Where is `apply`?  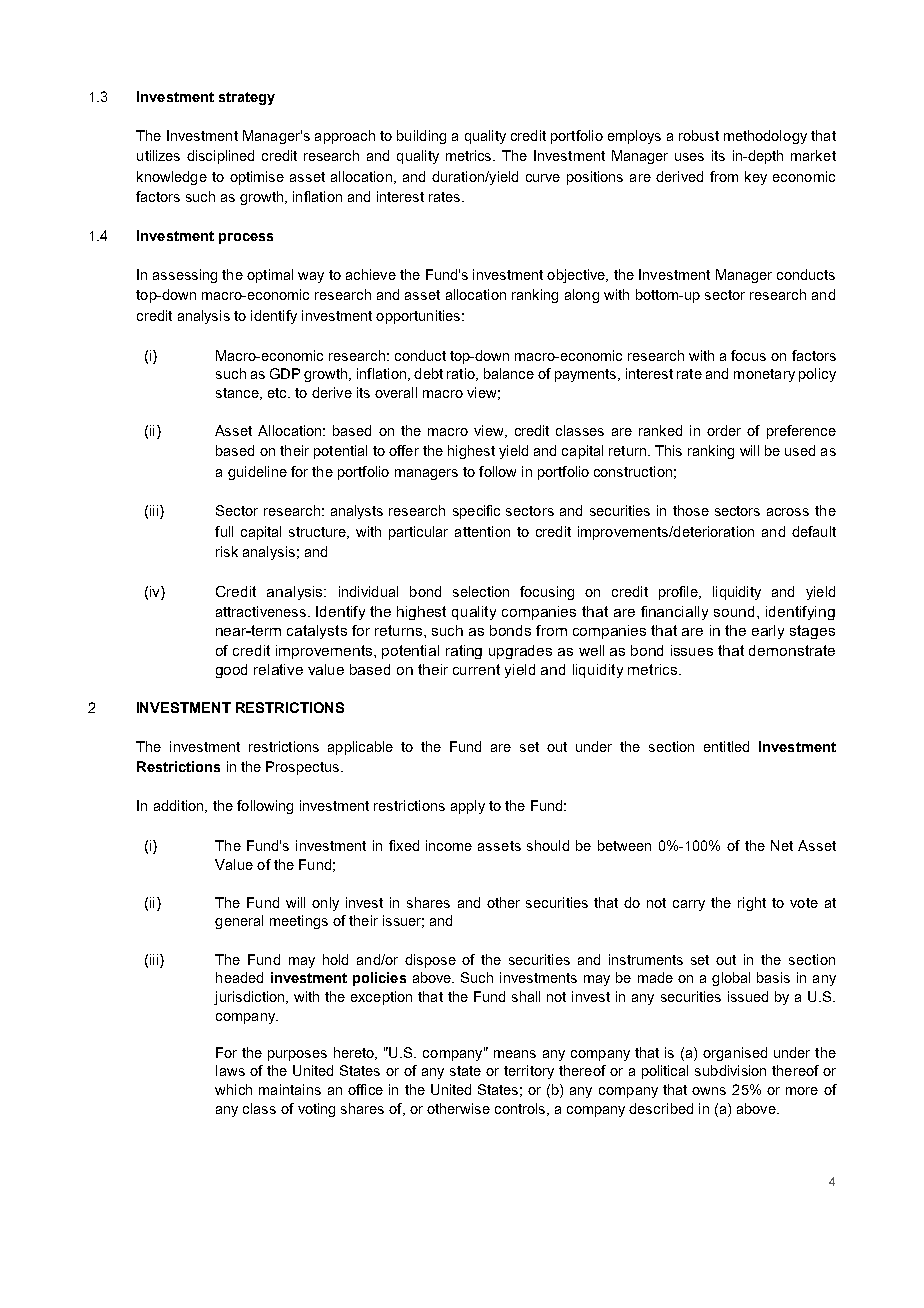
apply is located at coordinates (468, 807).
